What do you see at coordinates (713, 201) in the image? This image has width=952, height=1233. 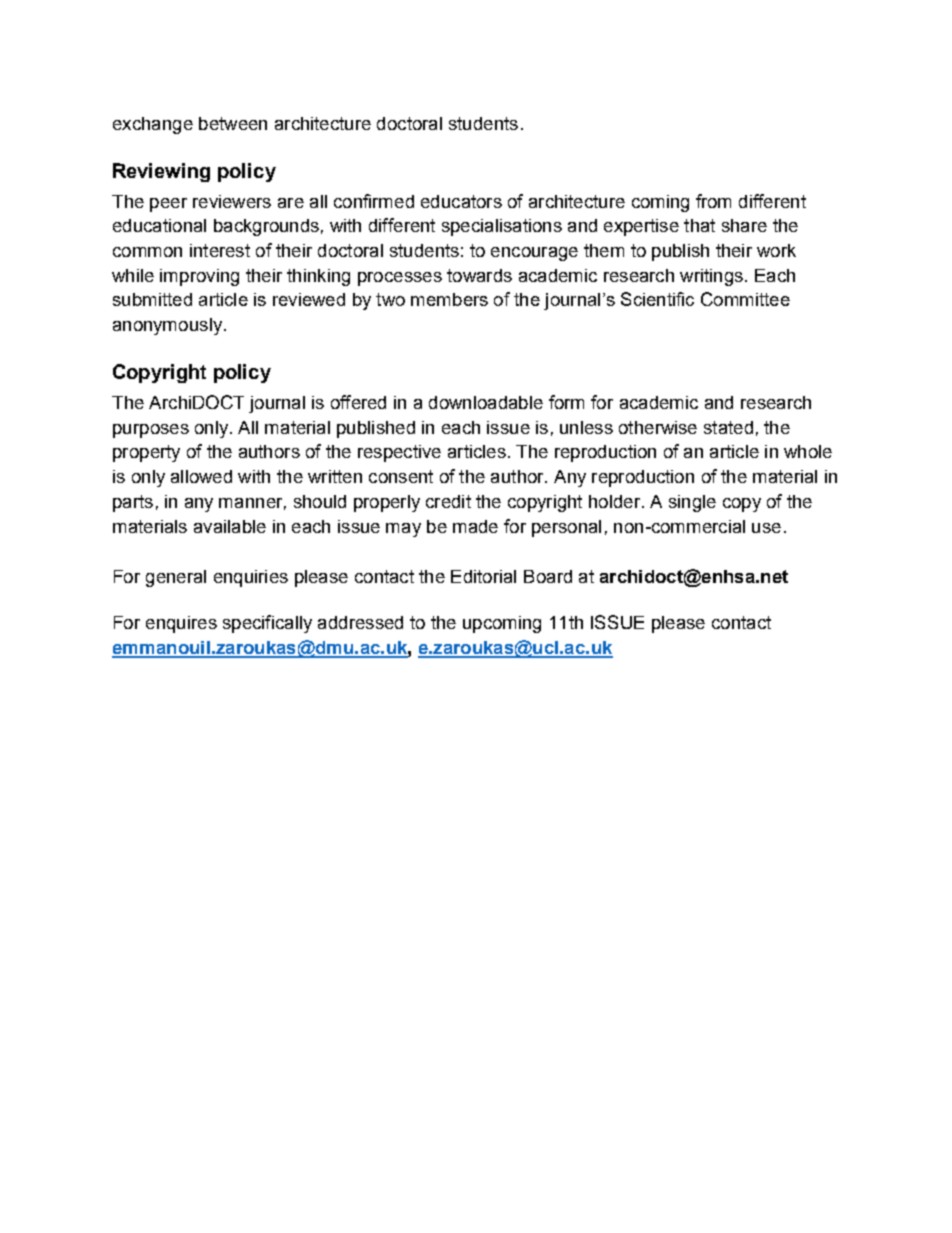 I see `from` at bounding box center [713, 201].
